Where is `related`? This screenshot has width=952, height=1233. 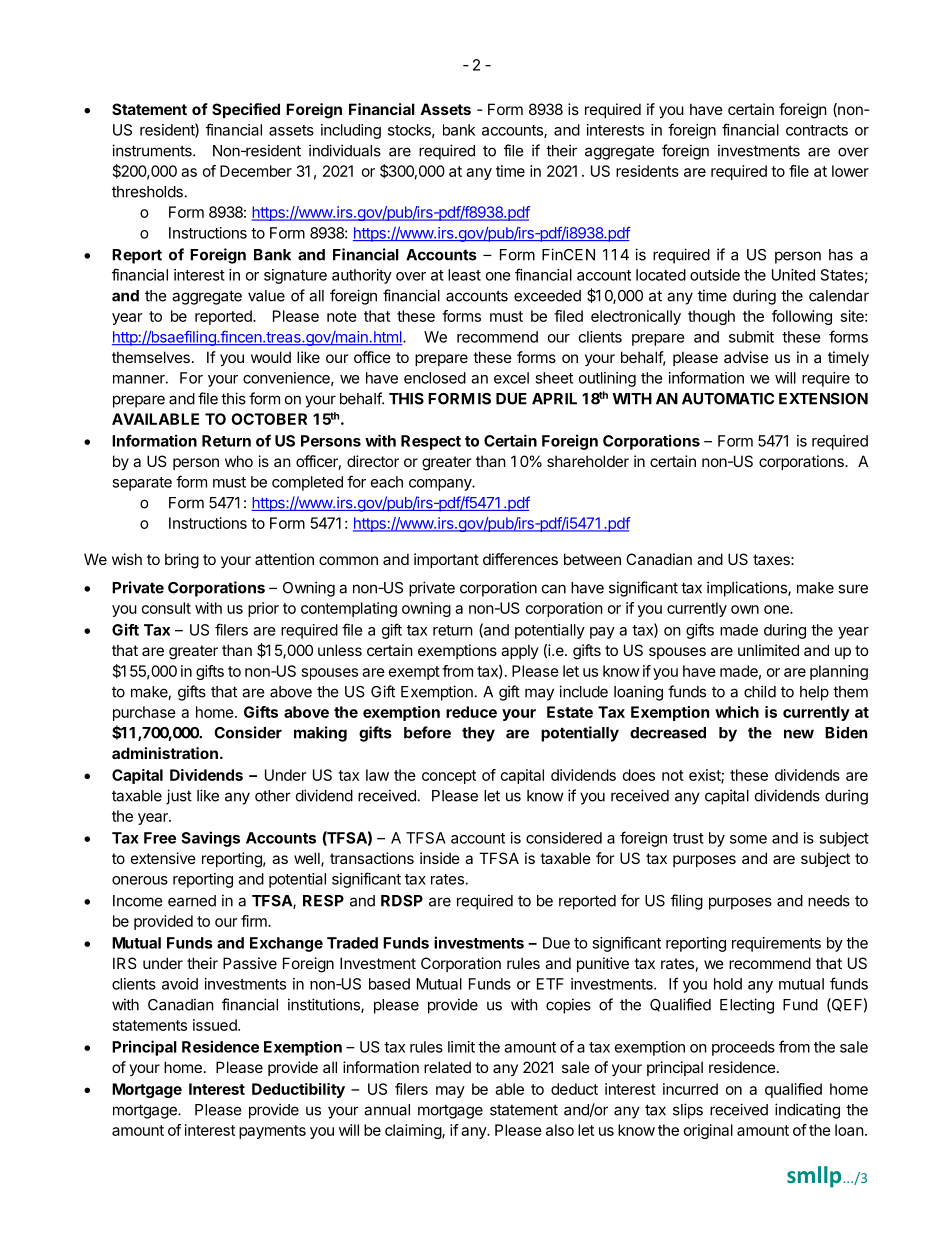
related is located at coordinates (447, 1067).
